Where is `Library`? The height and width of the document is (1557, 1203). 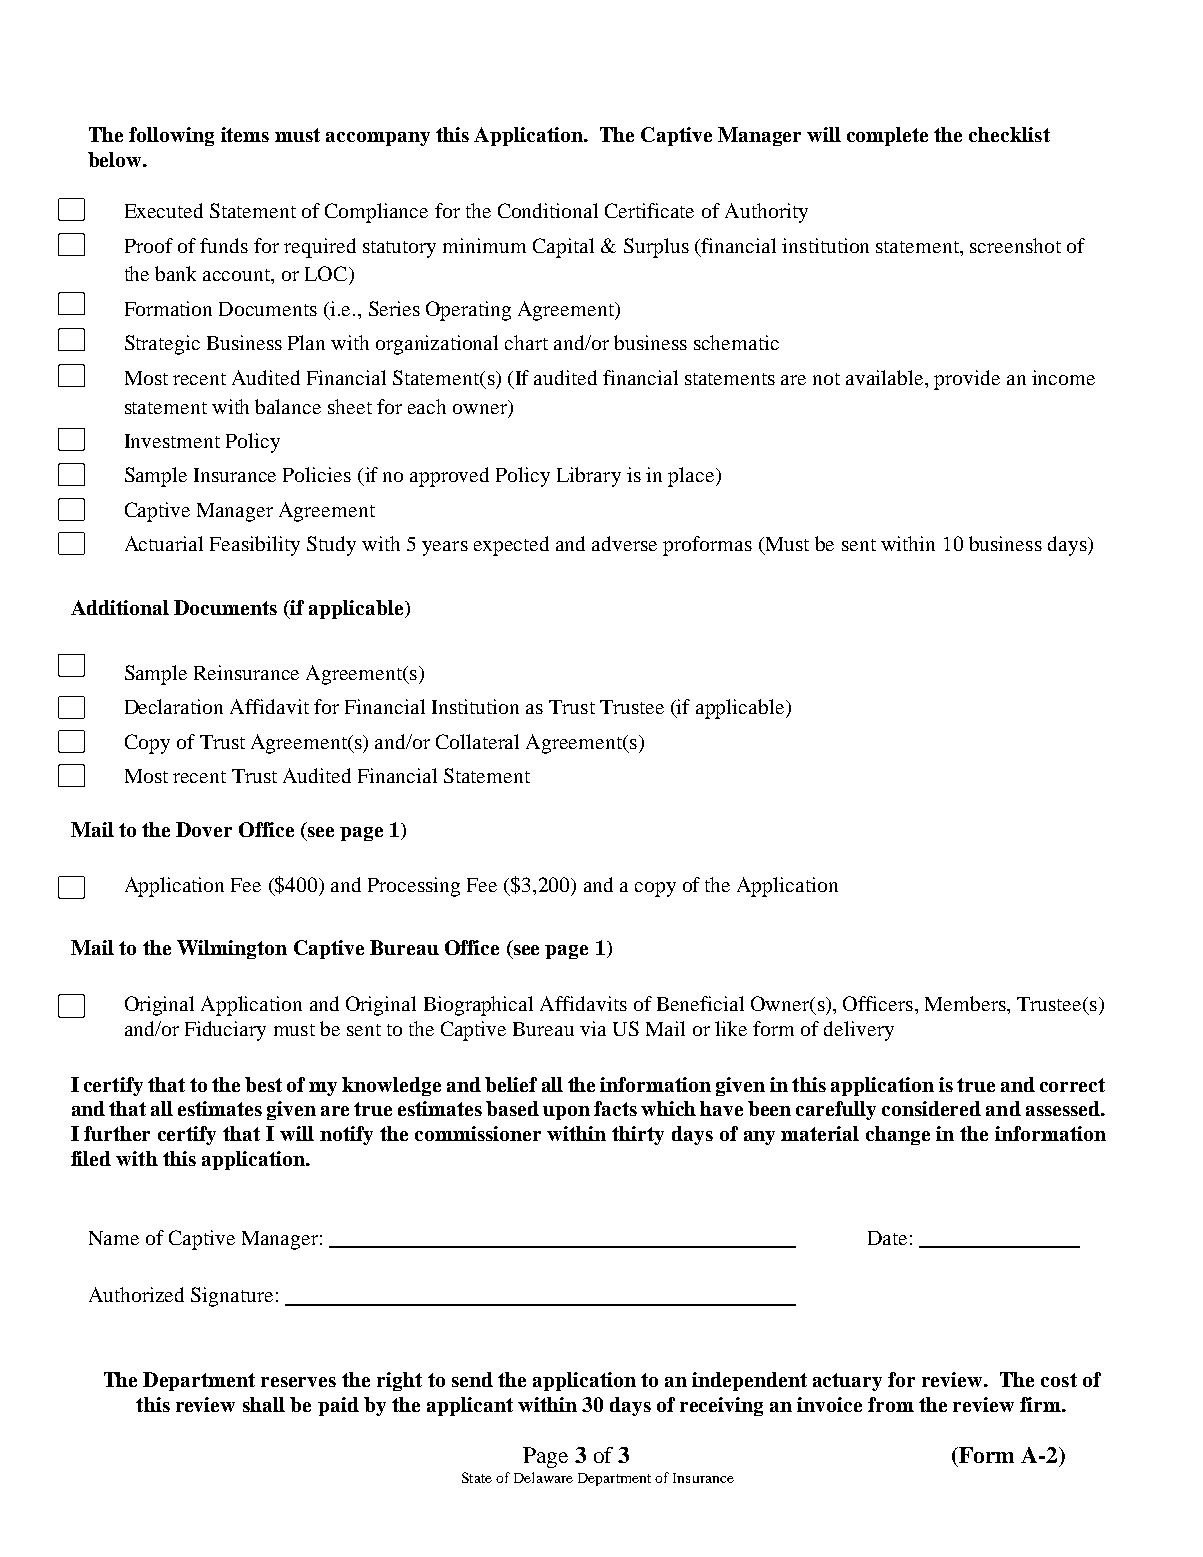
Library is located at coordinates (589, 477).
